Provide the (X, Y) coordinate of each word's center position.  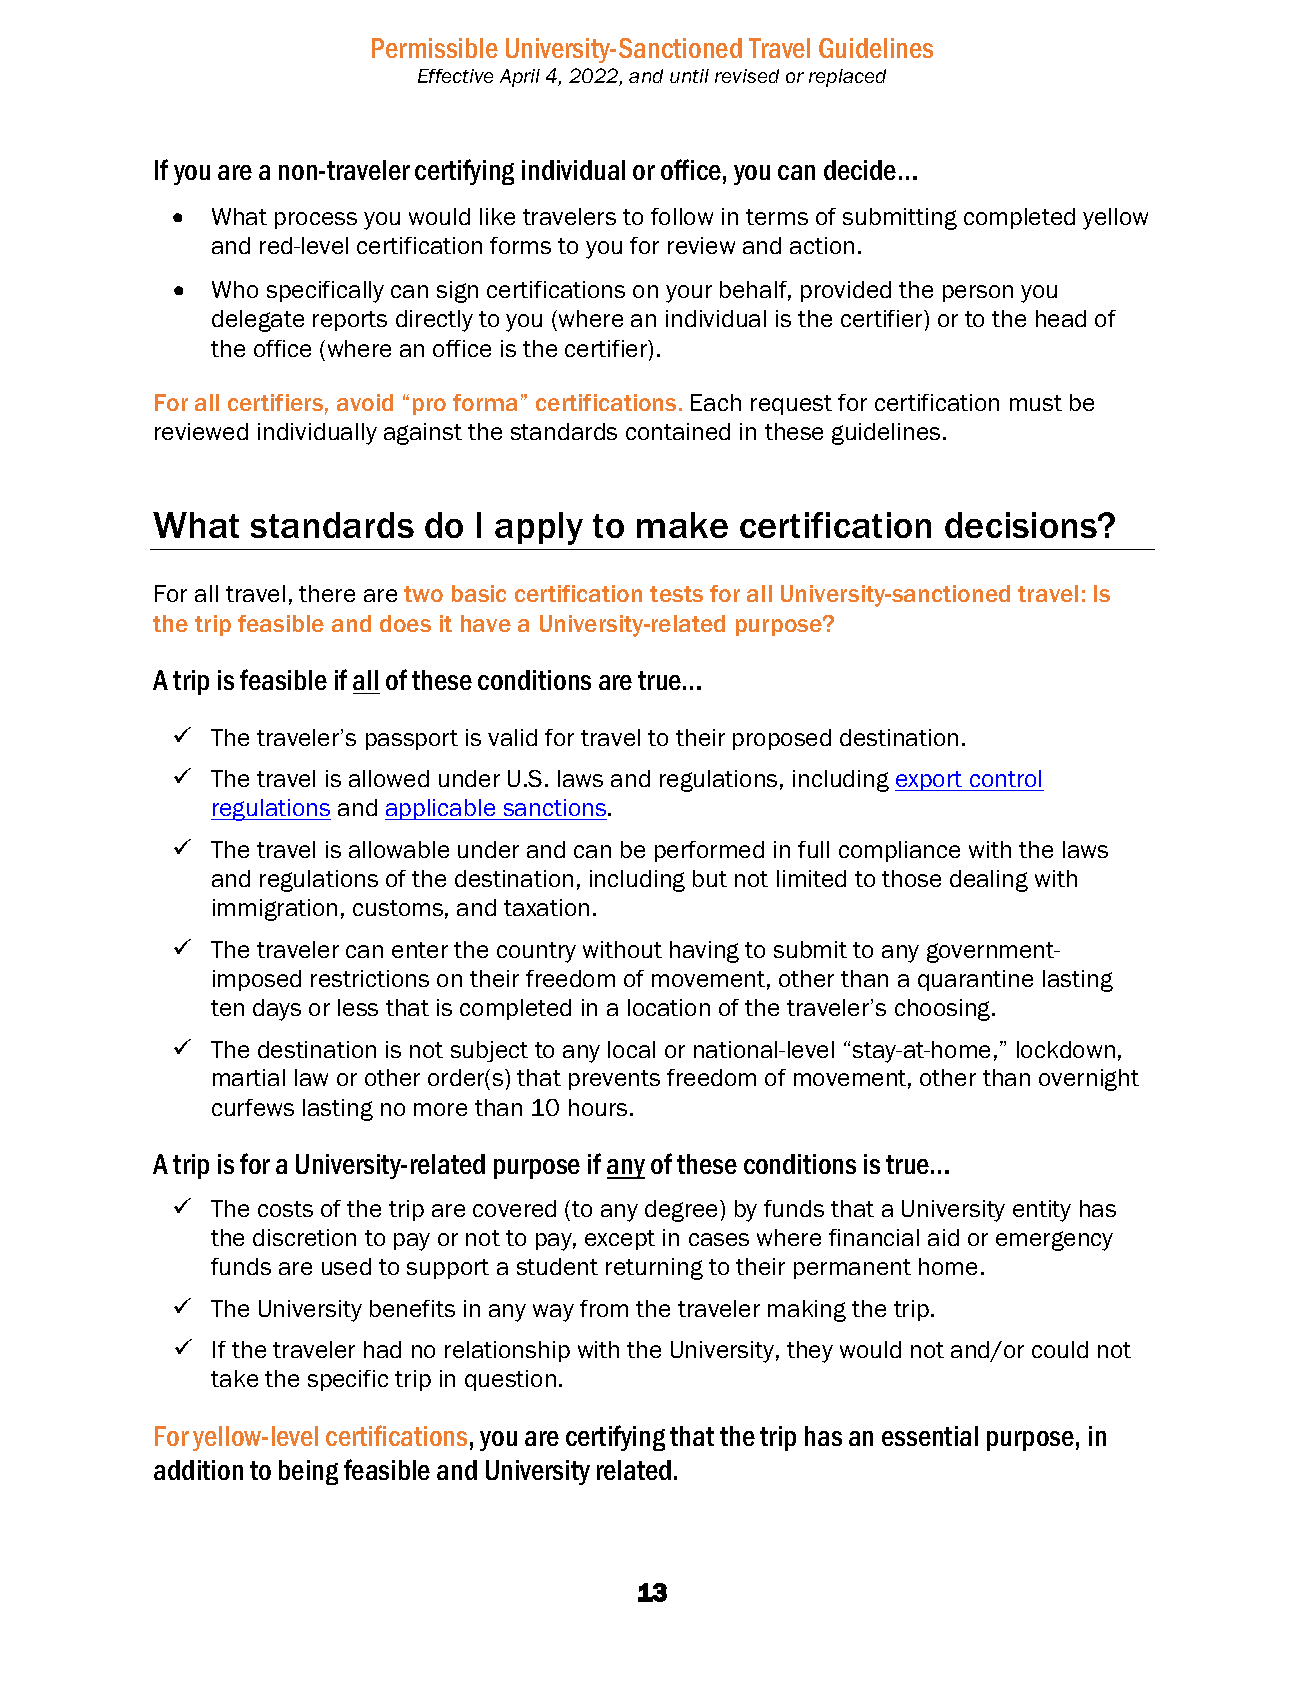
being (308, 1472)
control (1006, 780)
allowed (389, 778)
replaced (847, 78)
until (689, 76)
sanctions (555, 809)
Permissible (435, 48)
